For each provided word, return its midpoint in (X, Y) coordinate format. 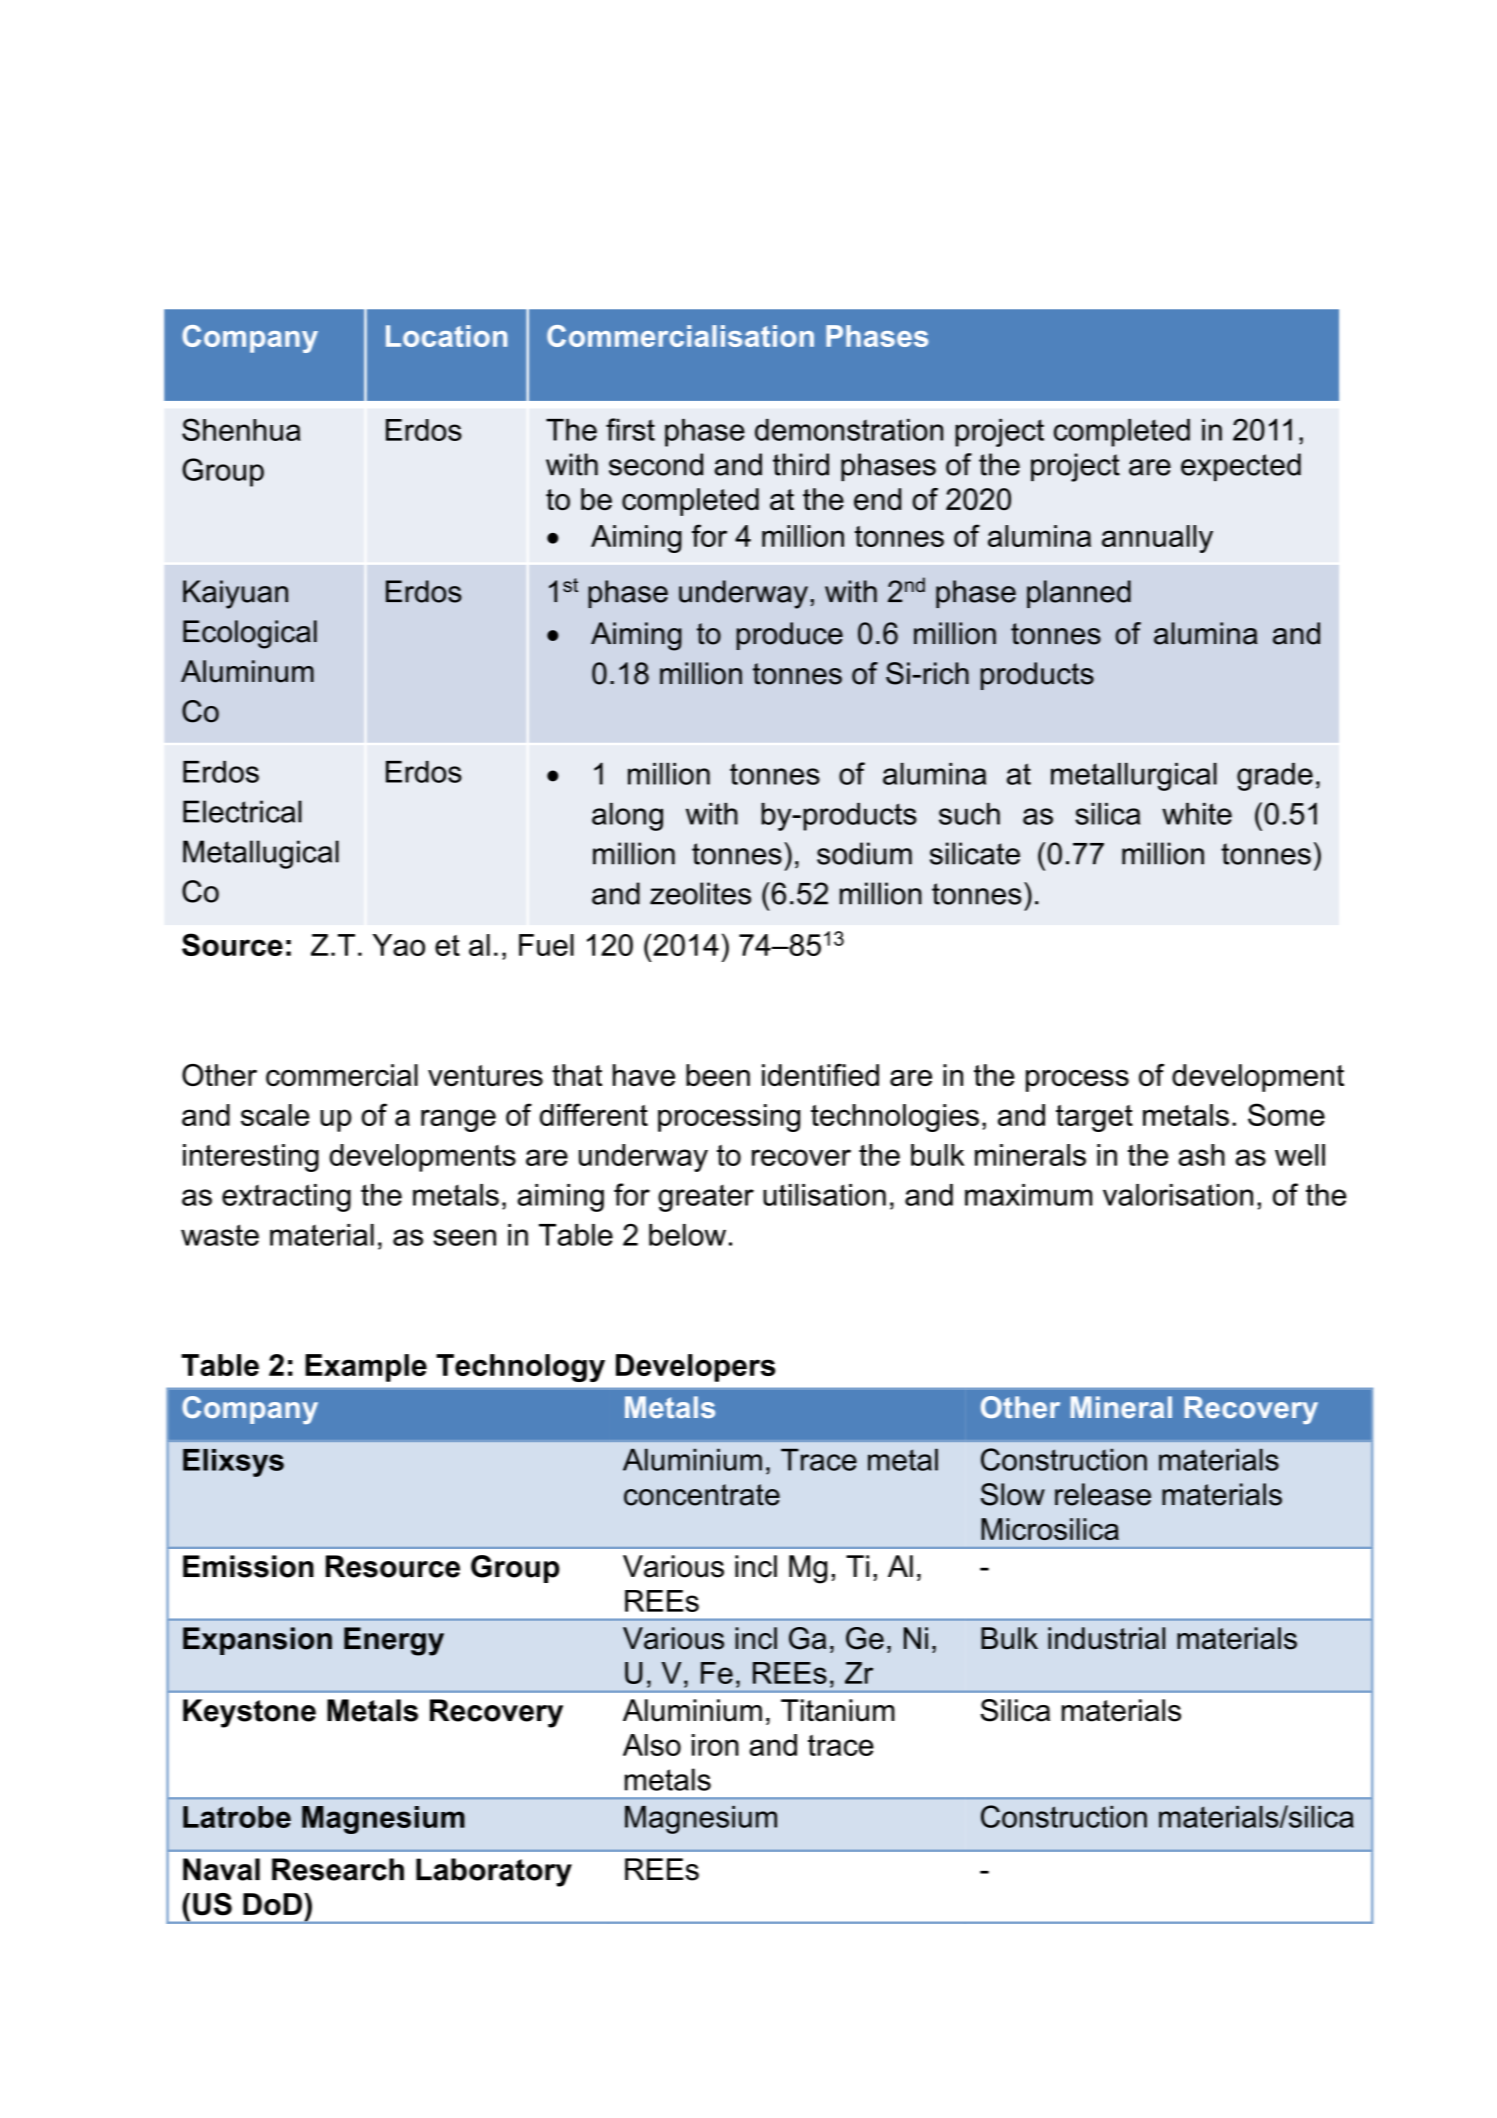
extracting (286, 1198)
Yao (399, 945)
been (718, 1075)
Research (338, 1869)
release (1103, 1494)
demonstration (849, 430)
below (687, 1235)
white (1197, 814)
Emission (248, 1566)
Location (446, 336)
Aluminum (247, 671)
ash (1201, 1155)
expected (1241, 467)
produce (790, 636)
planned (1079, 594)
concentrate (702, 1495)
